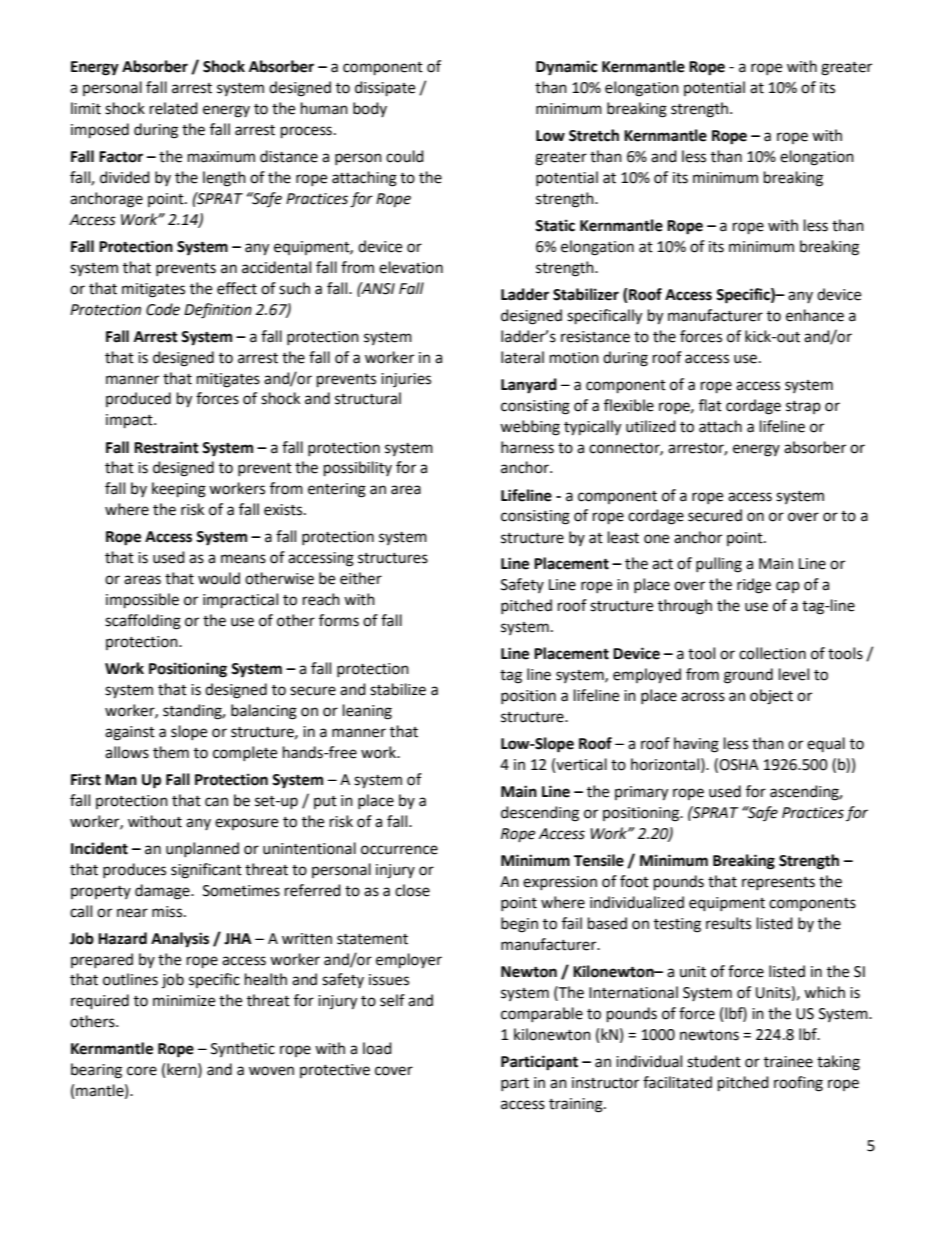 This page has height=1233, width=952. Describe the element at coordinates (385, 89) in the page. I see `dissipate` at that location.
